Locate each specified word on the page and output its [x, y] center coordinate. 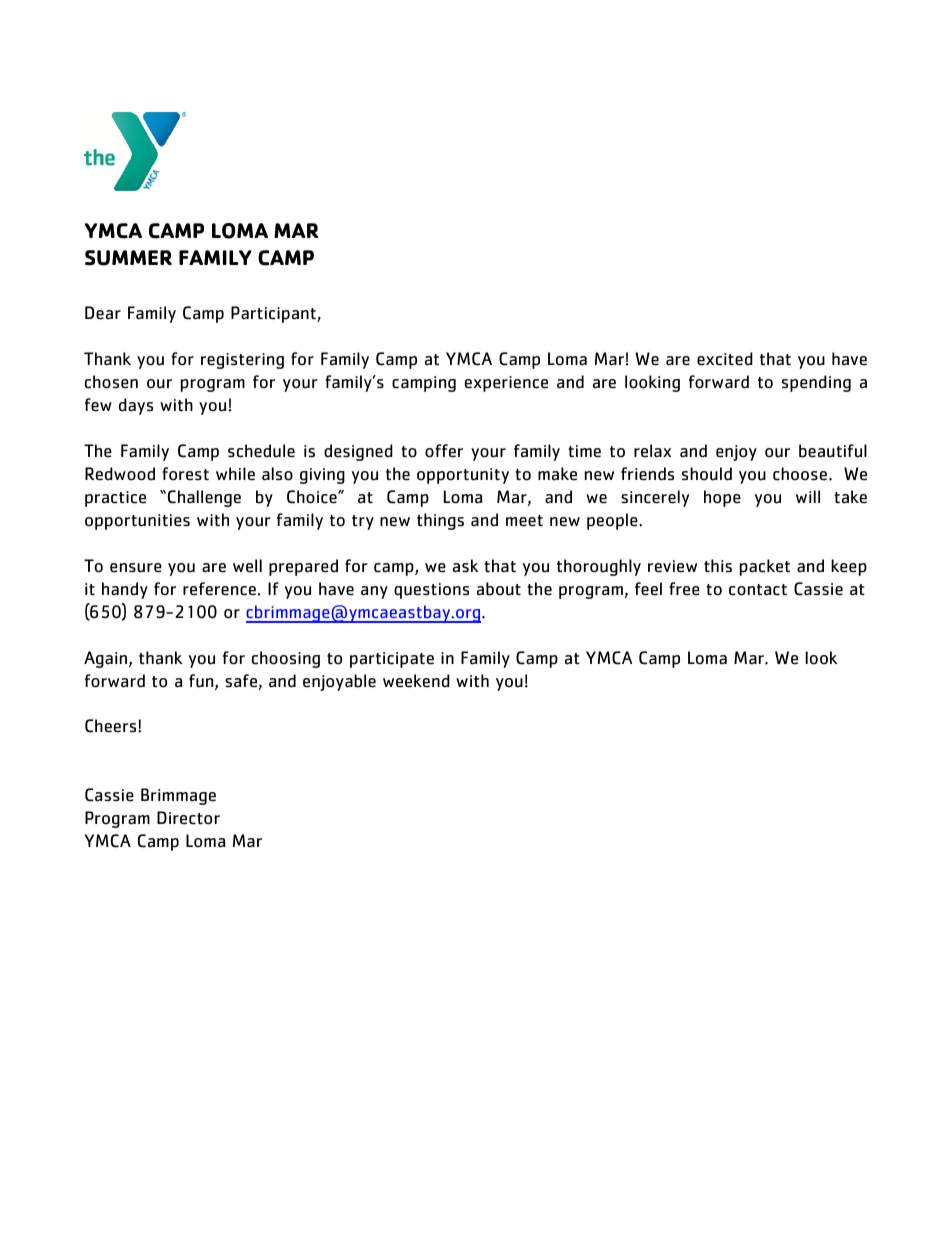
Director [188, 818]
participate [392, 660]
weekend [416, 681]
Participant [274, 314]
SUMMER [128, 258]
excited [725, 359]
